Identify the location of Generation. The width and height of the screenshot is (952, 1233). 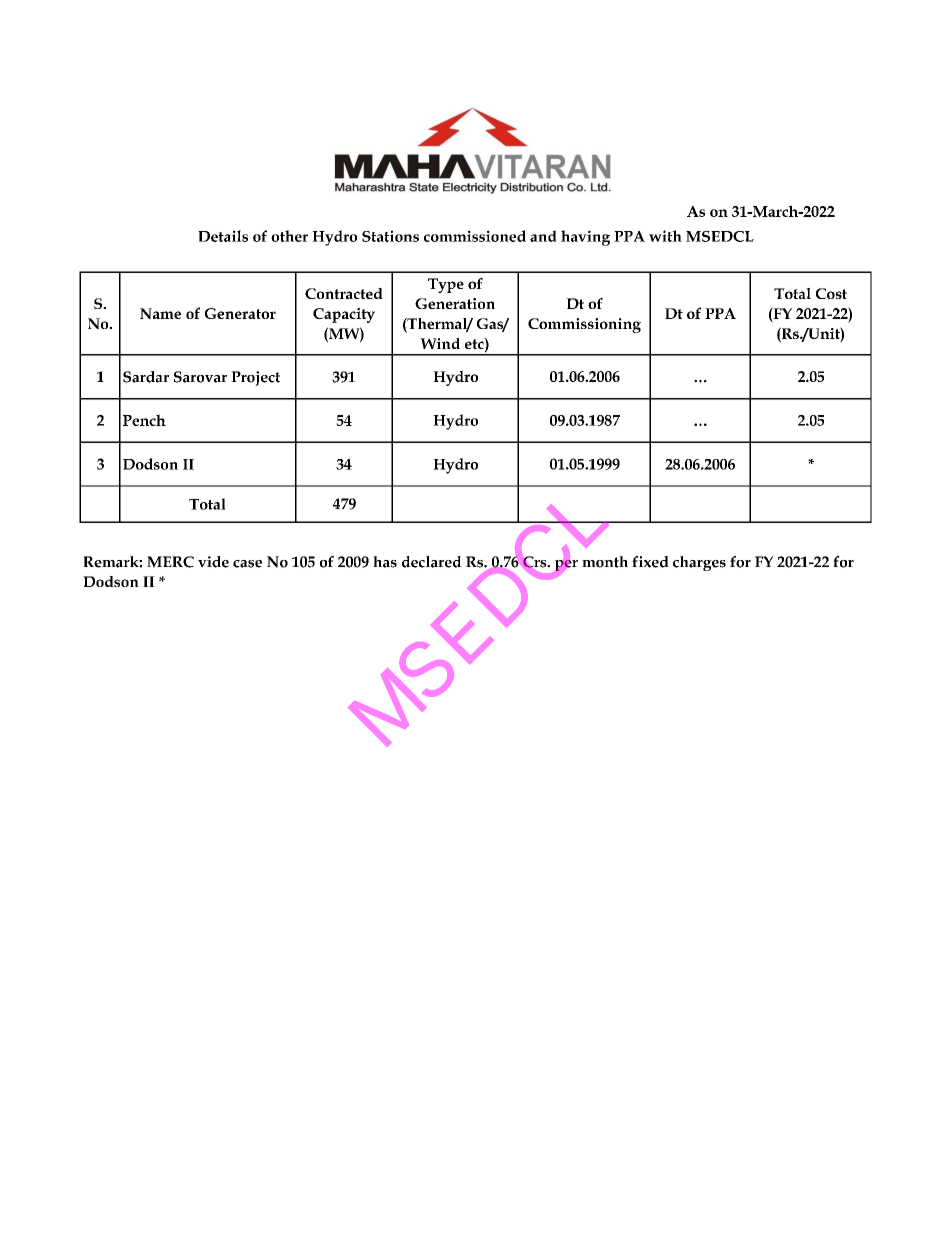
(455, 303).
